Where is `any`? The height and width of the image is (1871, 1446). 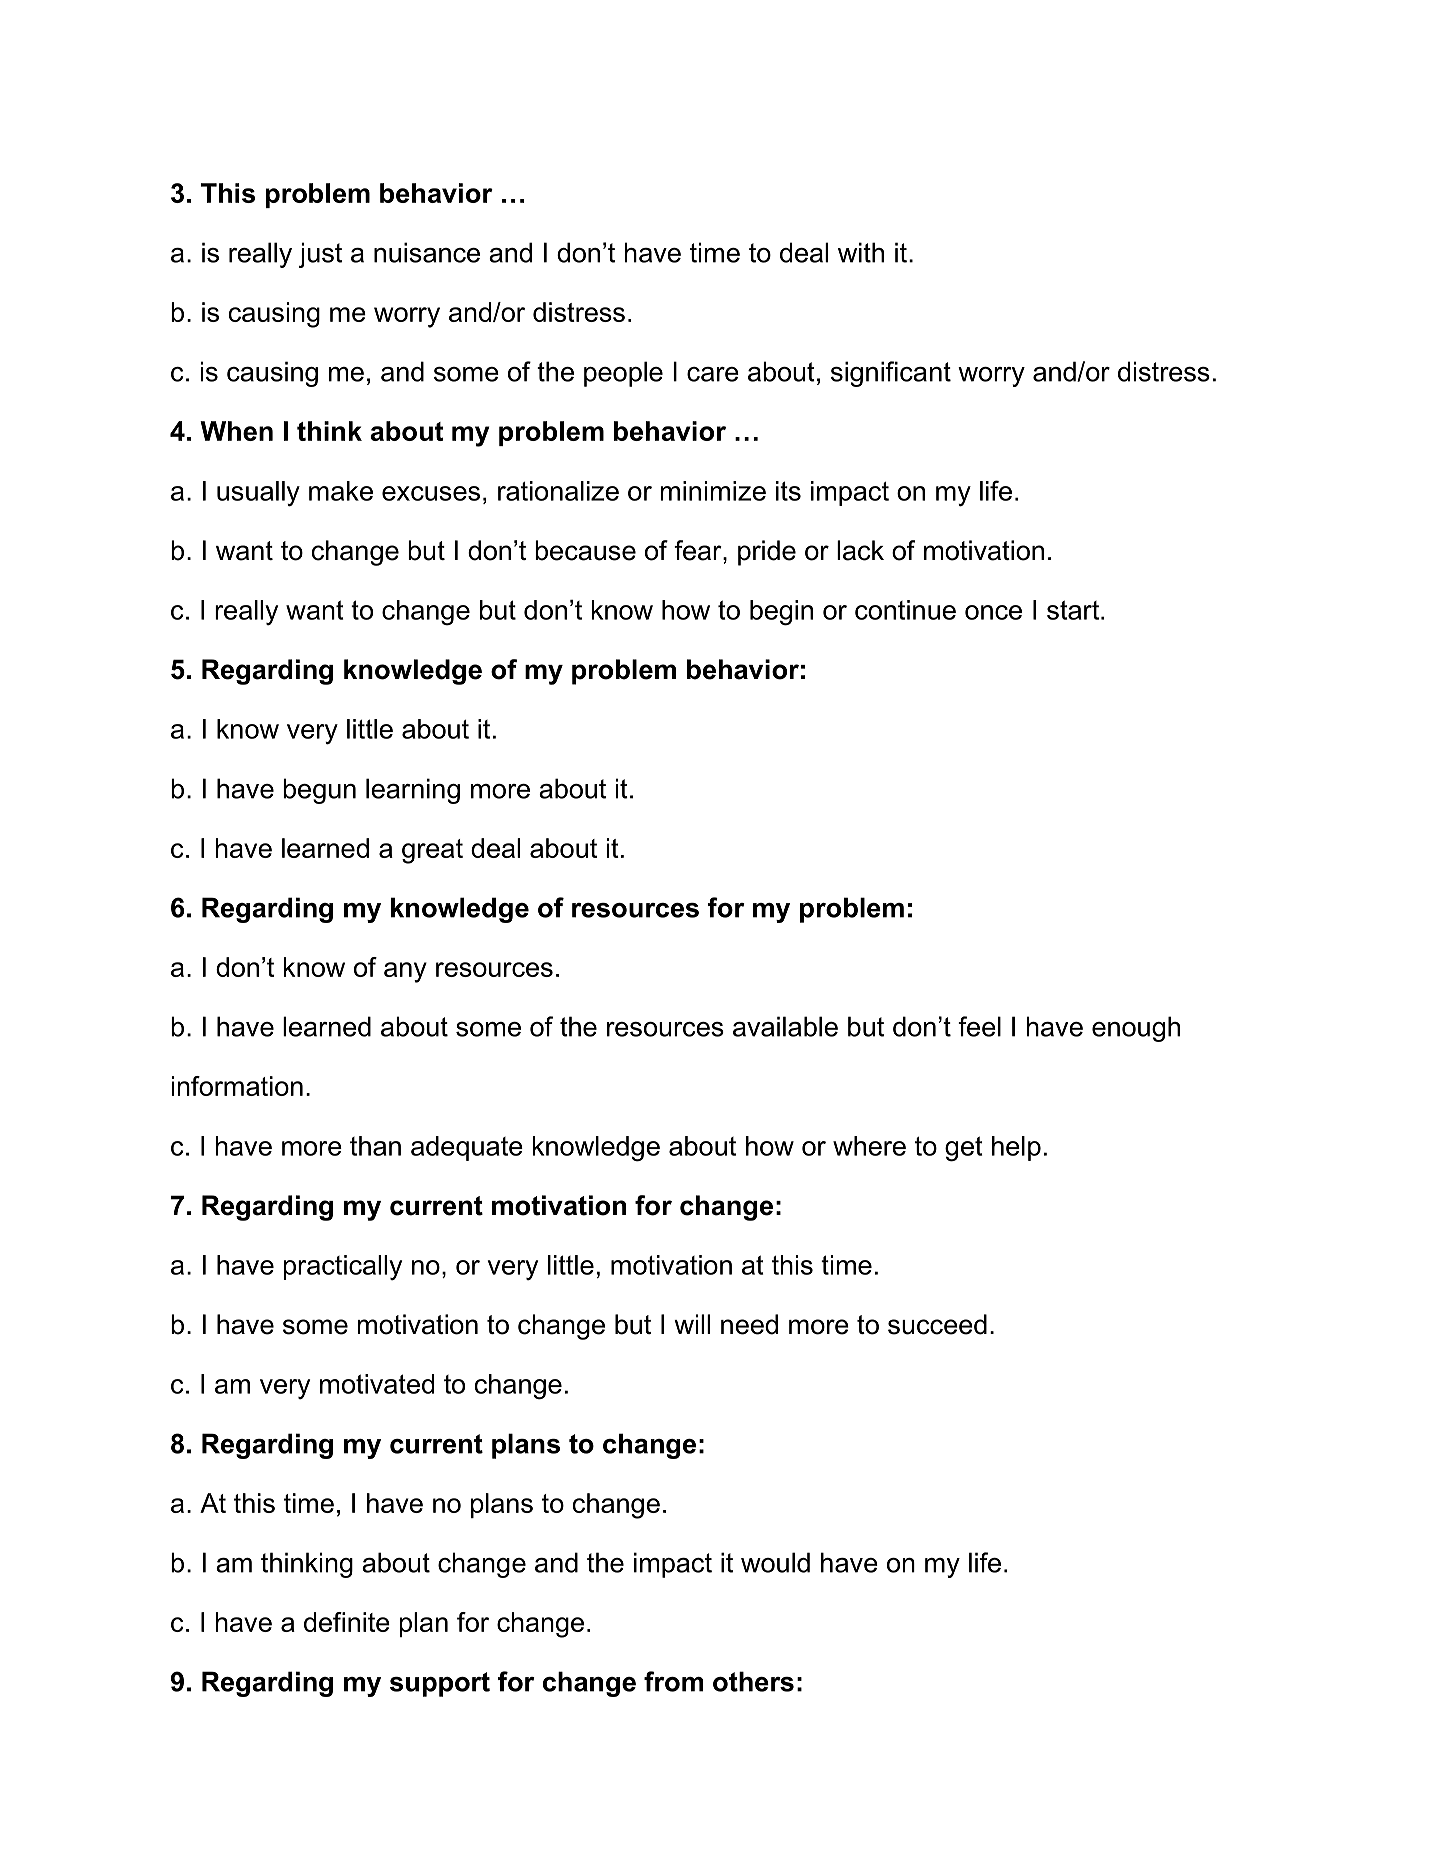 any is located at coordinates (405, 972).
